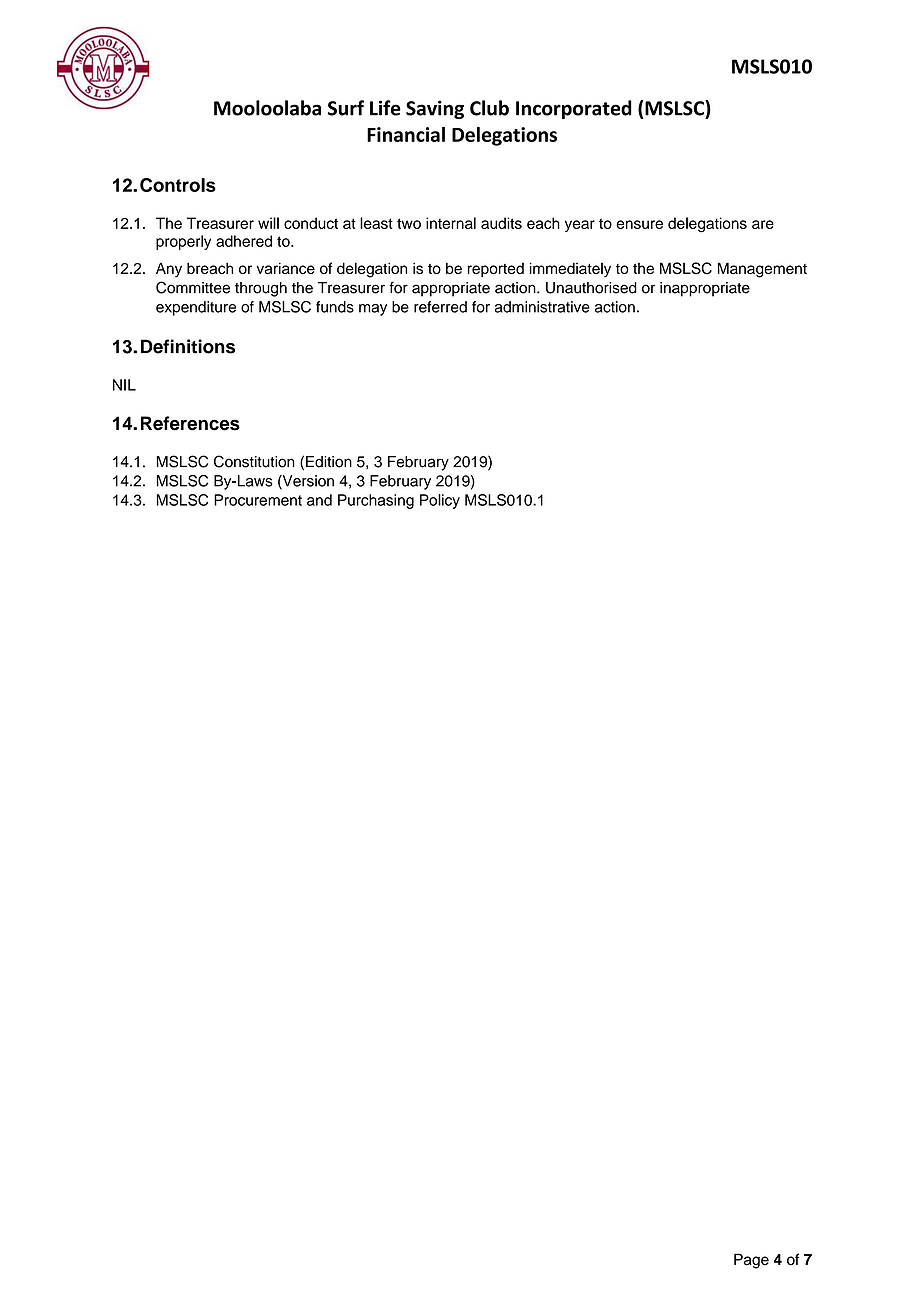 The height and width of the screenshot is (1308, 924). Describe the element at coordinates (329, 462) in the screenshot. I see `Edition` at that location.
